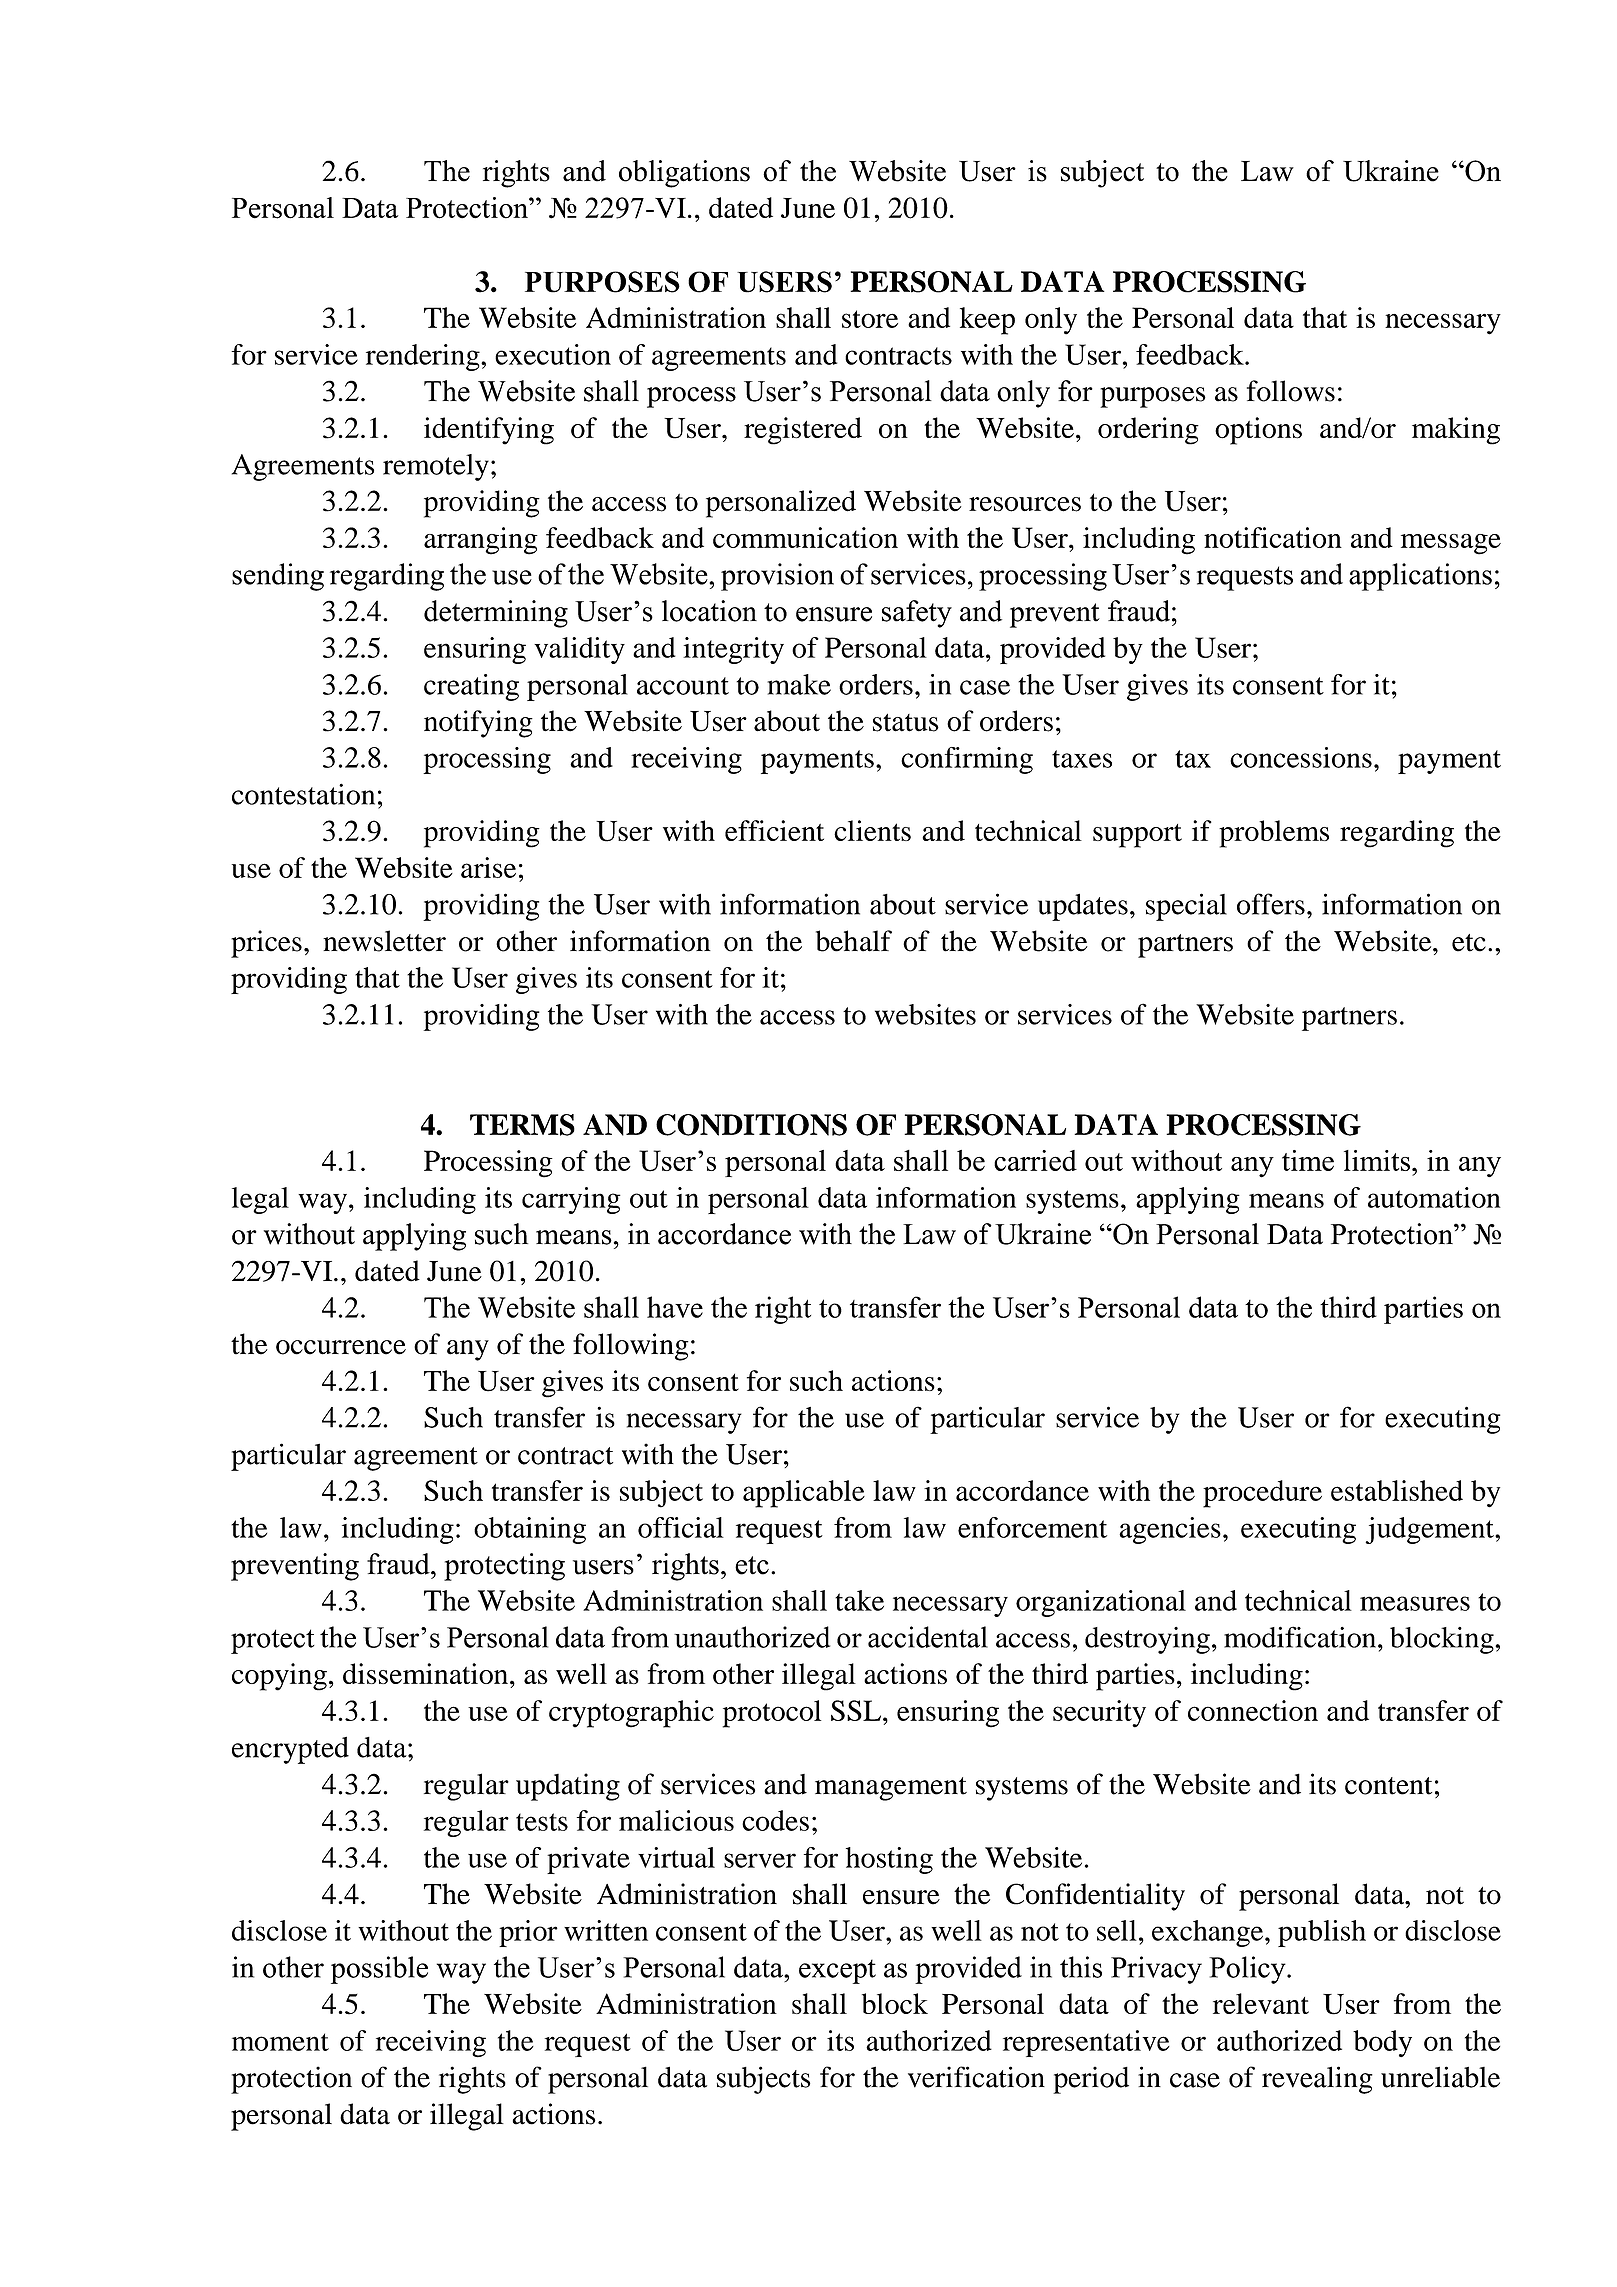  I want to click on rendering, so click(424, 357).
